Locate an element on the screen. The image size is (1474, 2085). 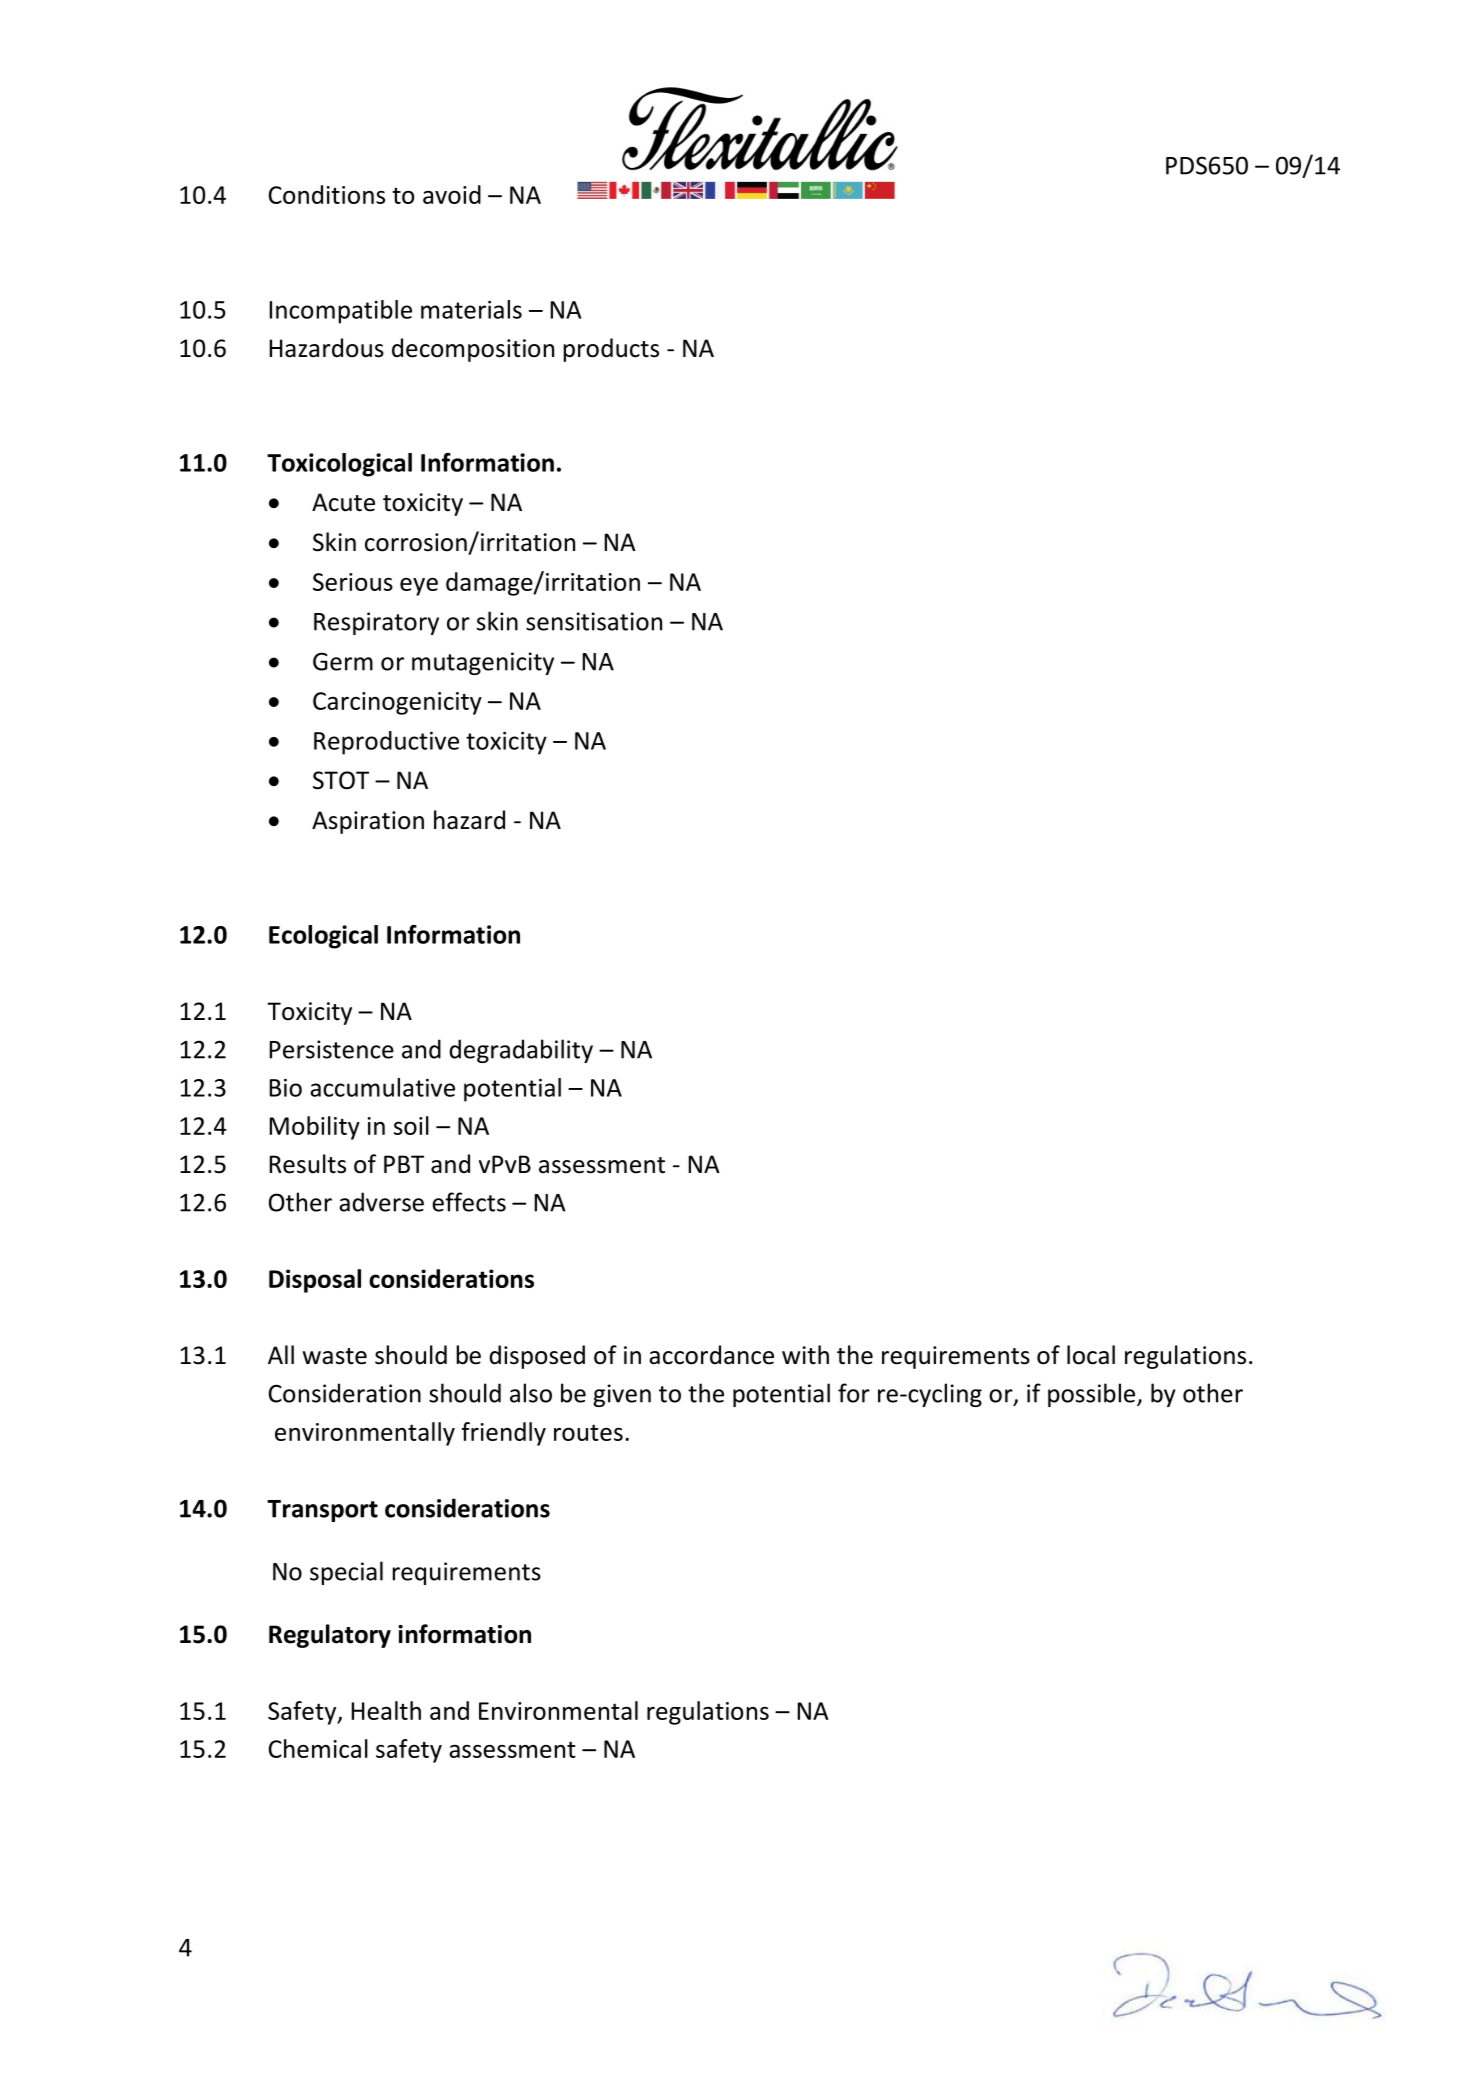
local is located at coordinates (1091, 1355).
